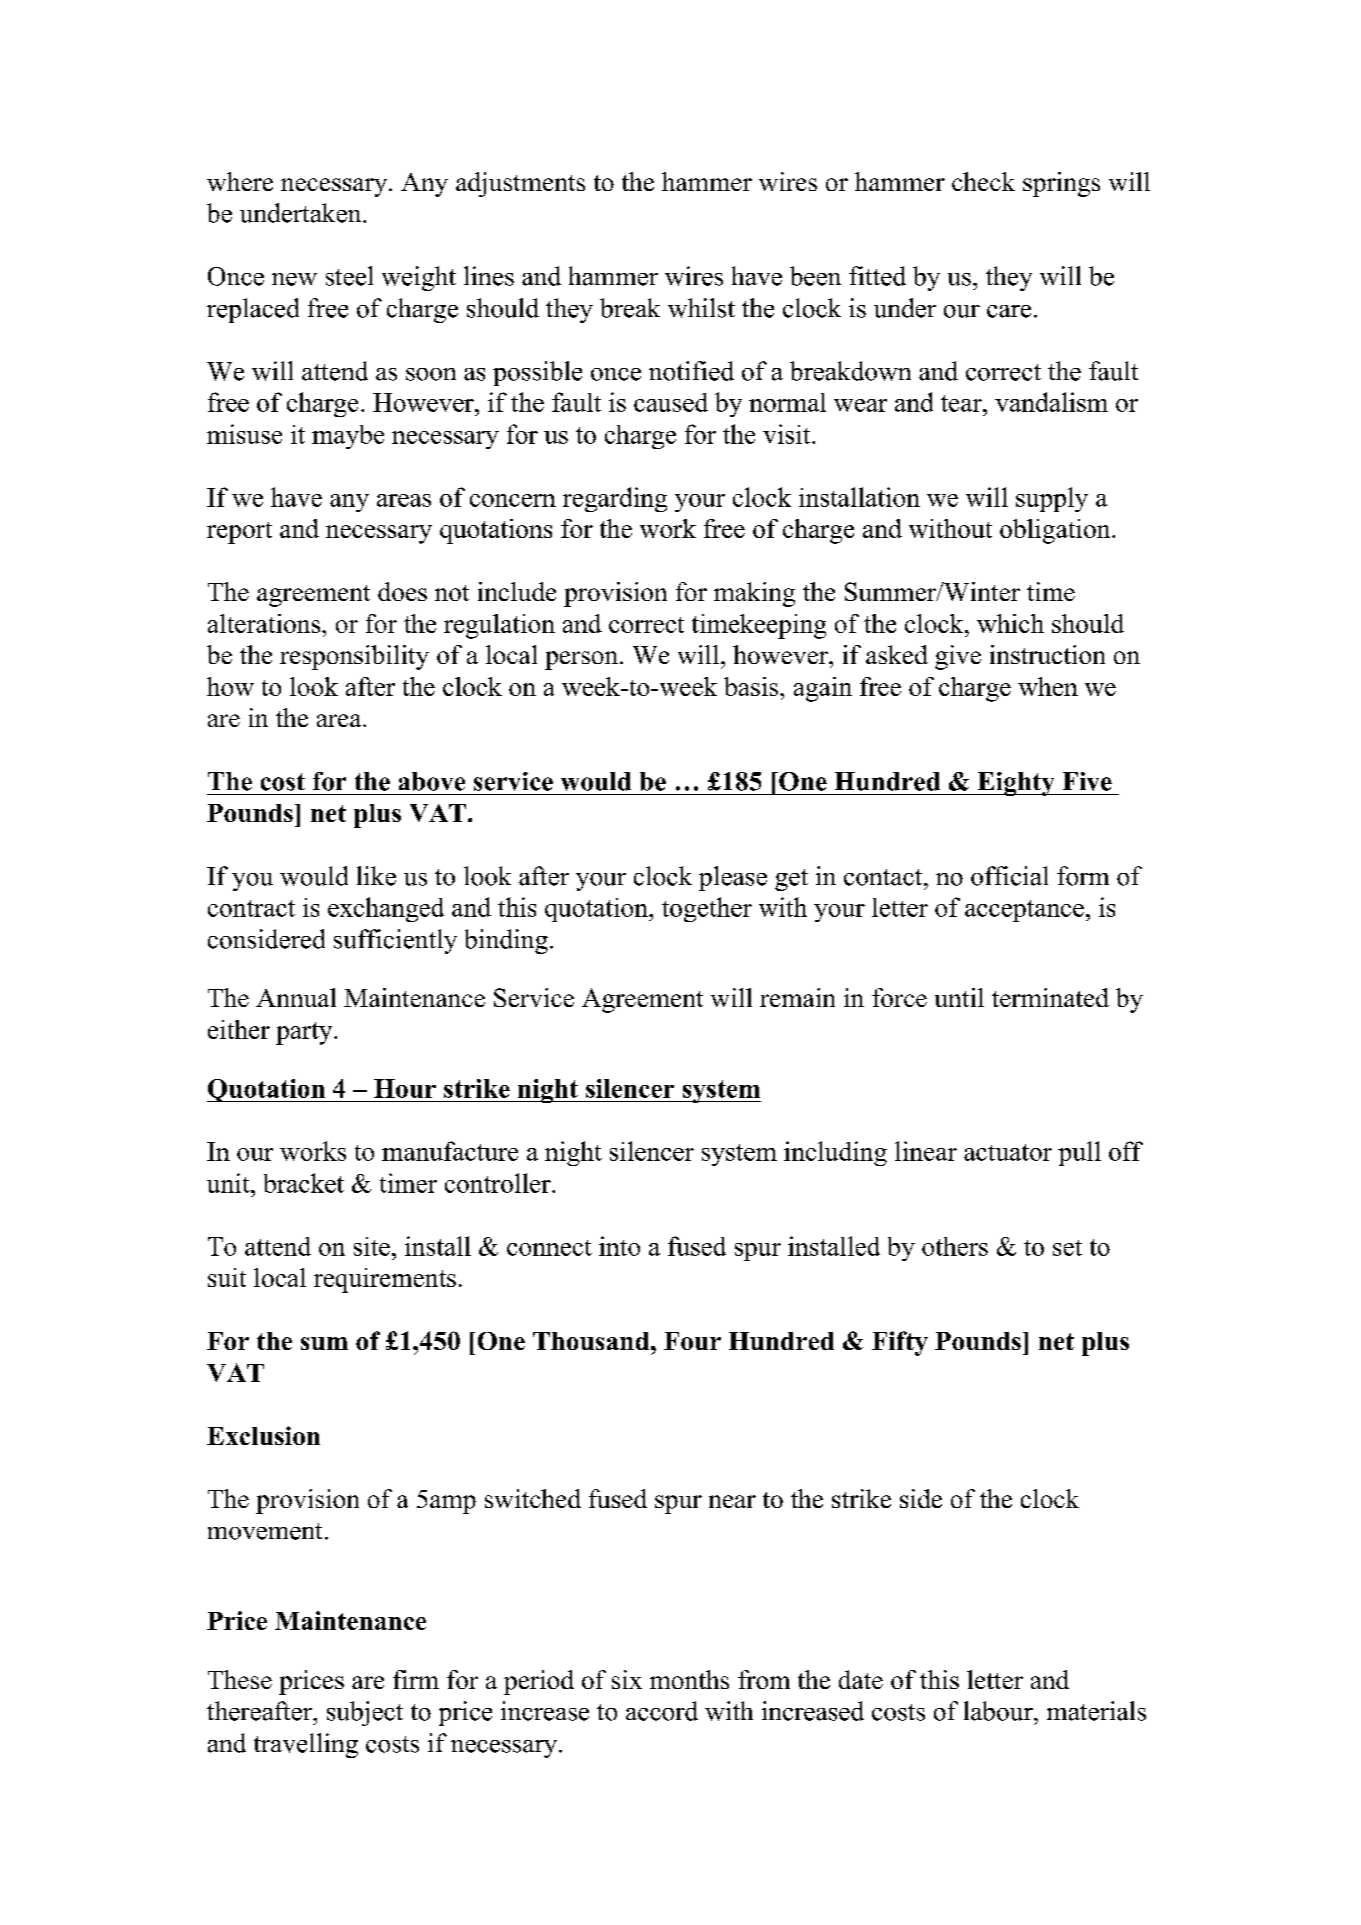 The image size is (1361, 1925). Describe the element at coordinates (983, 181) in the screenshot. I see `check` at that location.
